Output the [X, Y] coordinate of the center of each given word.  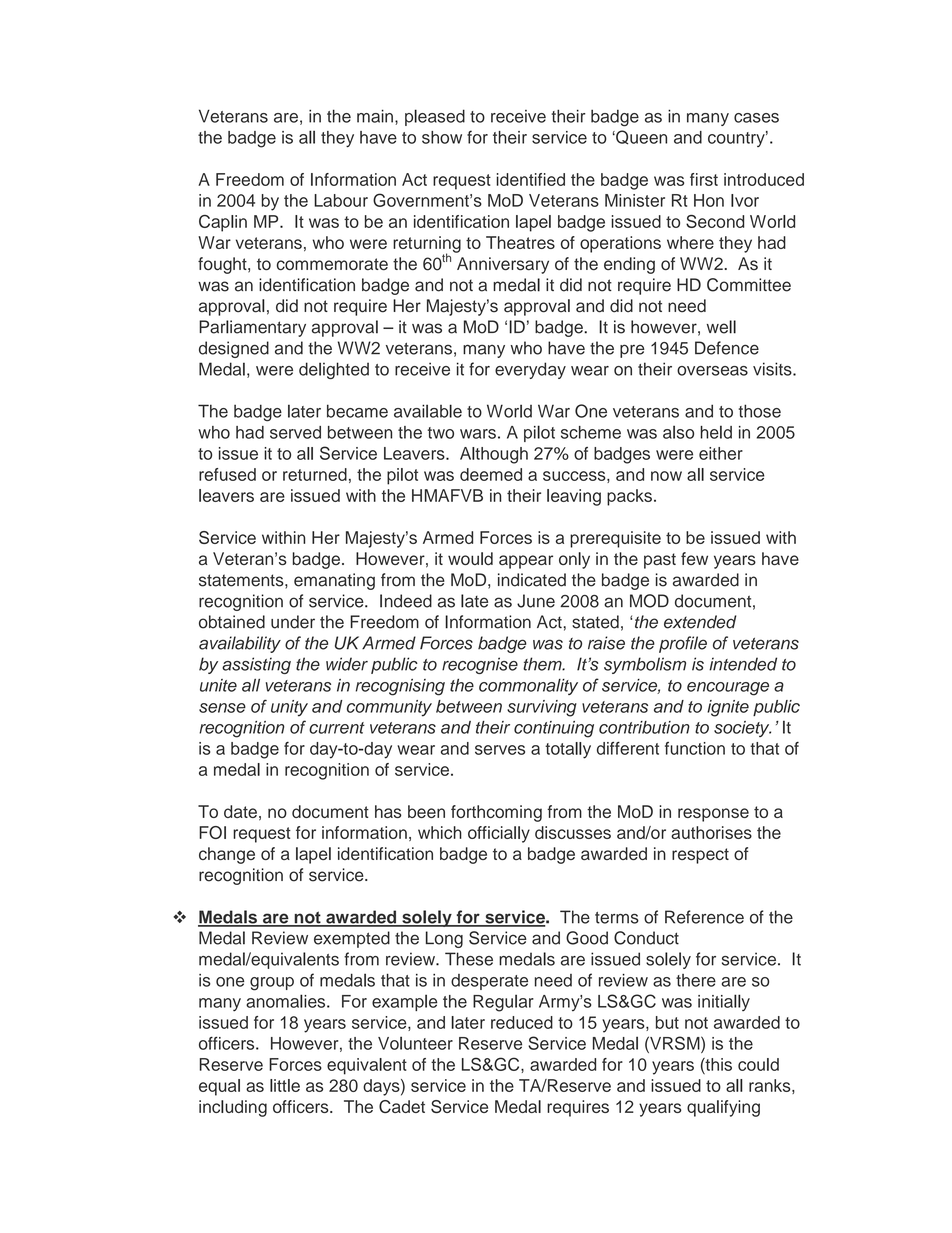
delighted [334, 370]
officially [499, 834]
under [293, 622]
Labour [341, 200]
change [227, 855]
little [285, 1085]
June [536, 601]
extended [700, 622]
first [704, 179]
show [442, 137]
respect [700, 856]
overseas [712, 371]
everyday [530, 370]
